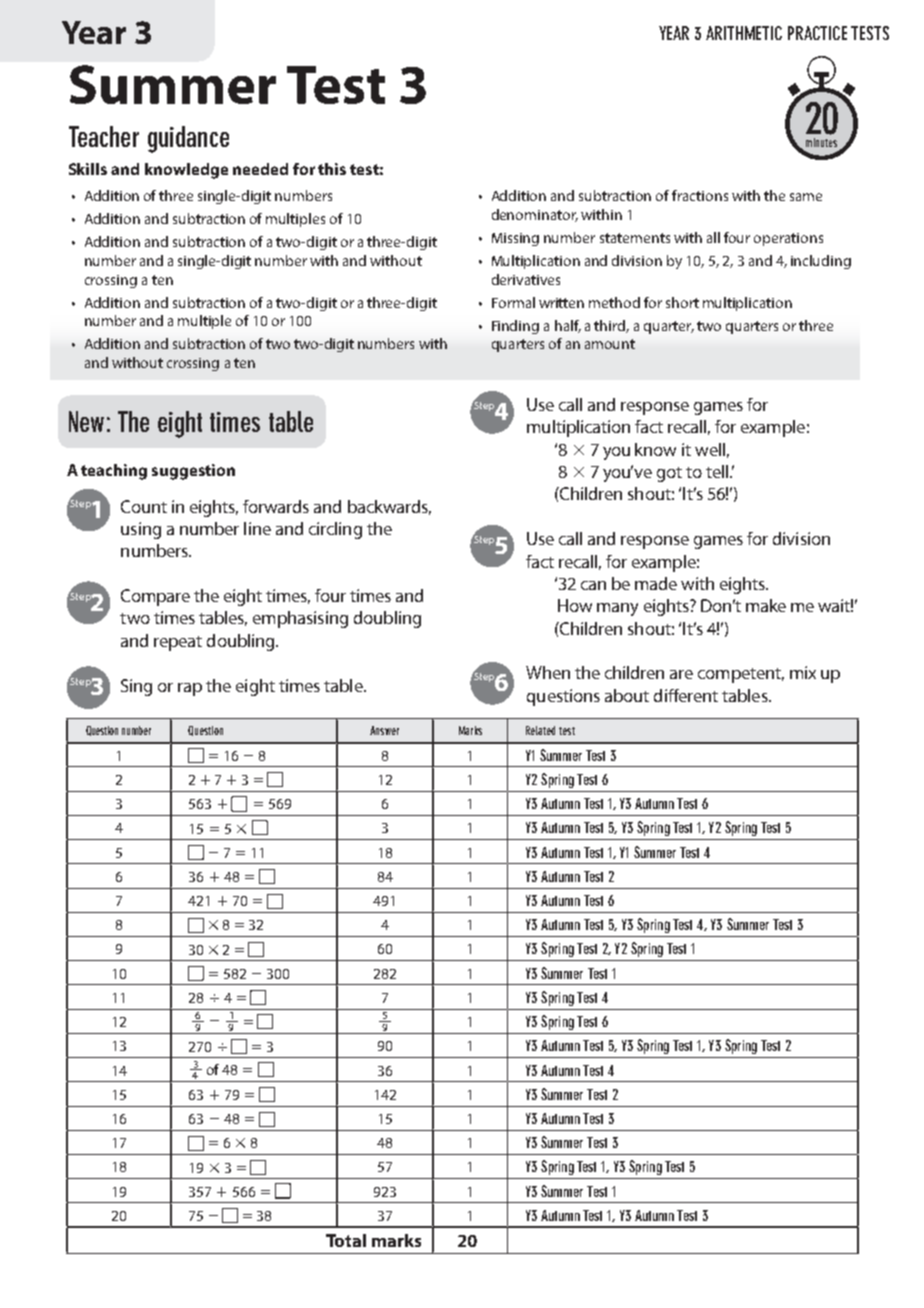 This screenshot has width=924, height=1308. What do you see at coordinates (190, 689) in the screenshot?
I see `rap` at bounding box center [190, 689].
